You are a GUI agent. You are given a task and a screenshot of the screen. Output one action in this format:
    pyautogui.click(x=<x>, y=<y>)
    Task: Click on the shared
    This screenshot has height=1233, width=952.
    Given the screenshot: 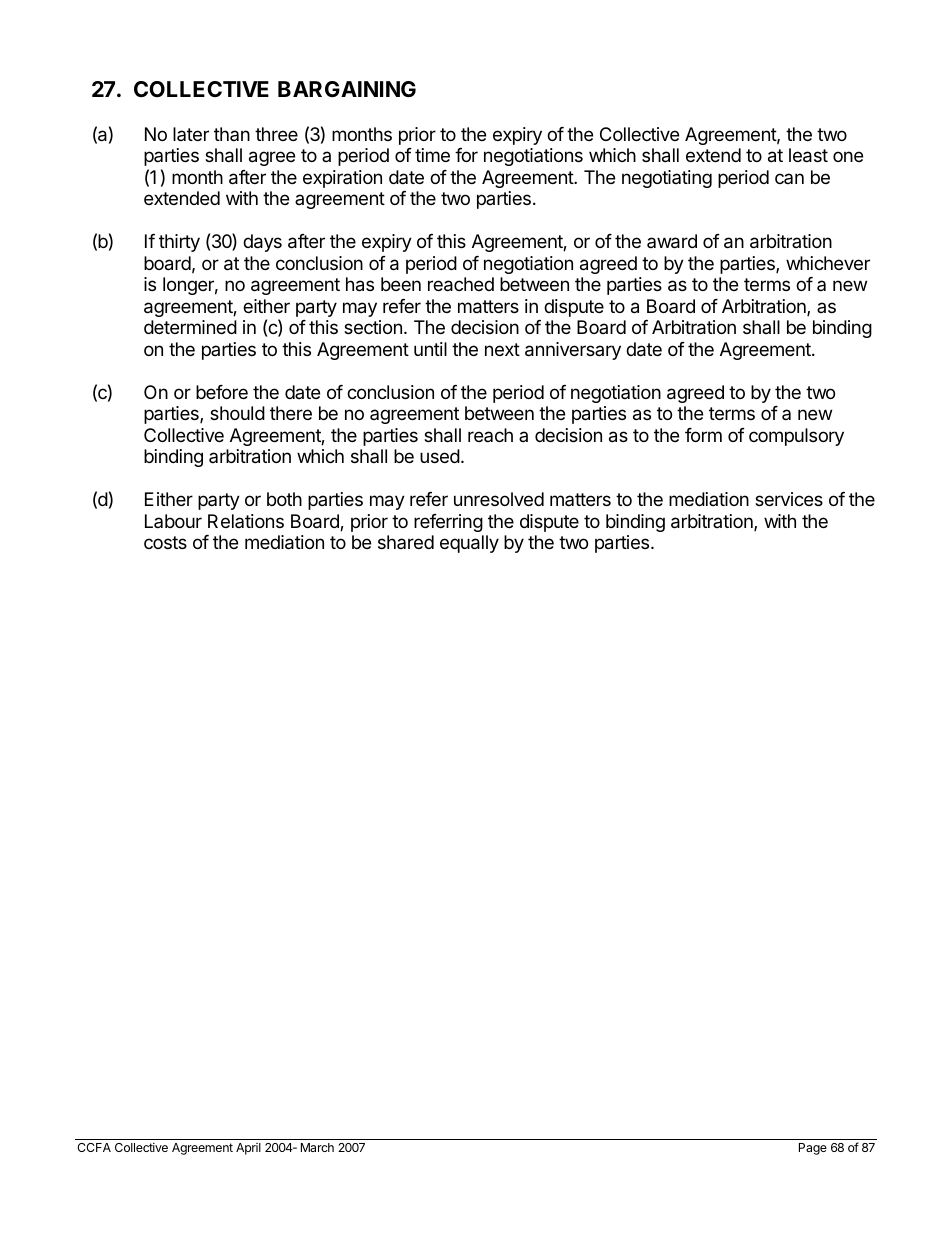 What is the action you would take?
    pyautogui.click(x=406, y=542)
